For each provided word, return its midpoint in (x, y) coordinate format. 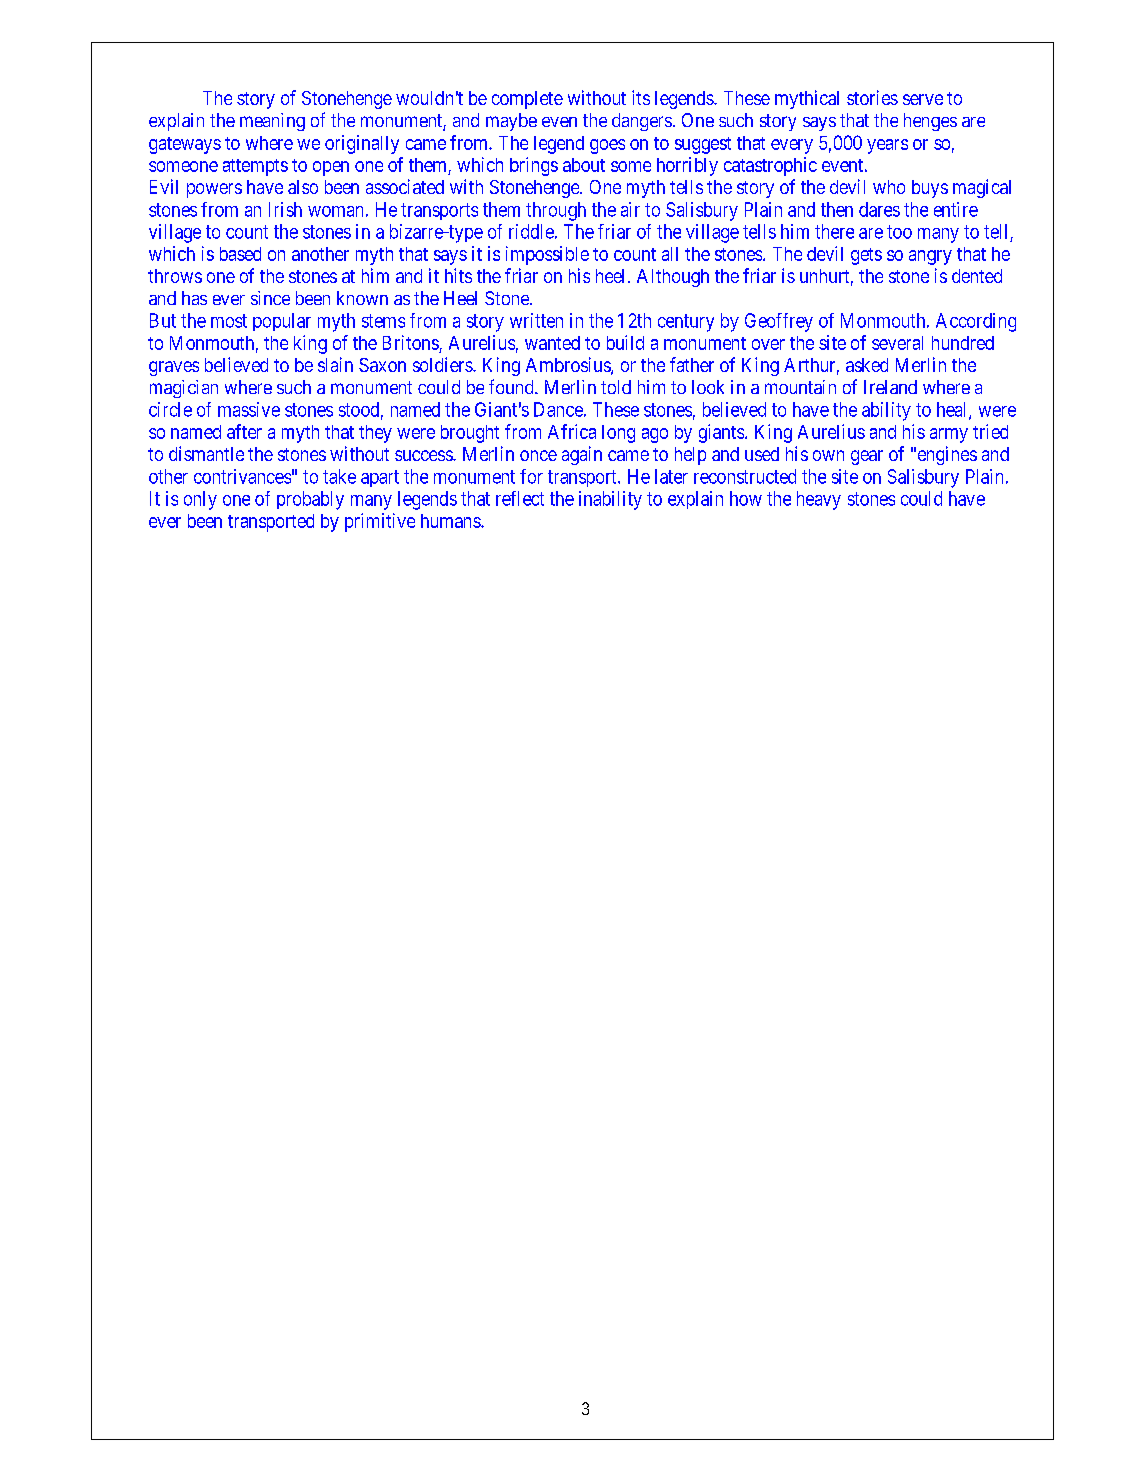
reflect (520, 498)
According (976, 322)
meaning (272, 122)
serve (923, 99)
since (270, 298)
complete (527, 100)
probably (310, 500)
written (536, 320)
